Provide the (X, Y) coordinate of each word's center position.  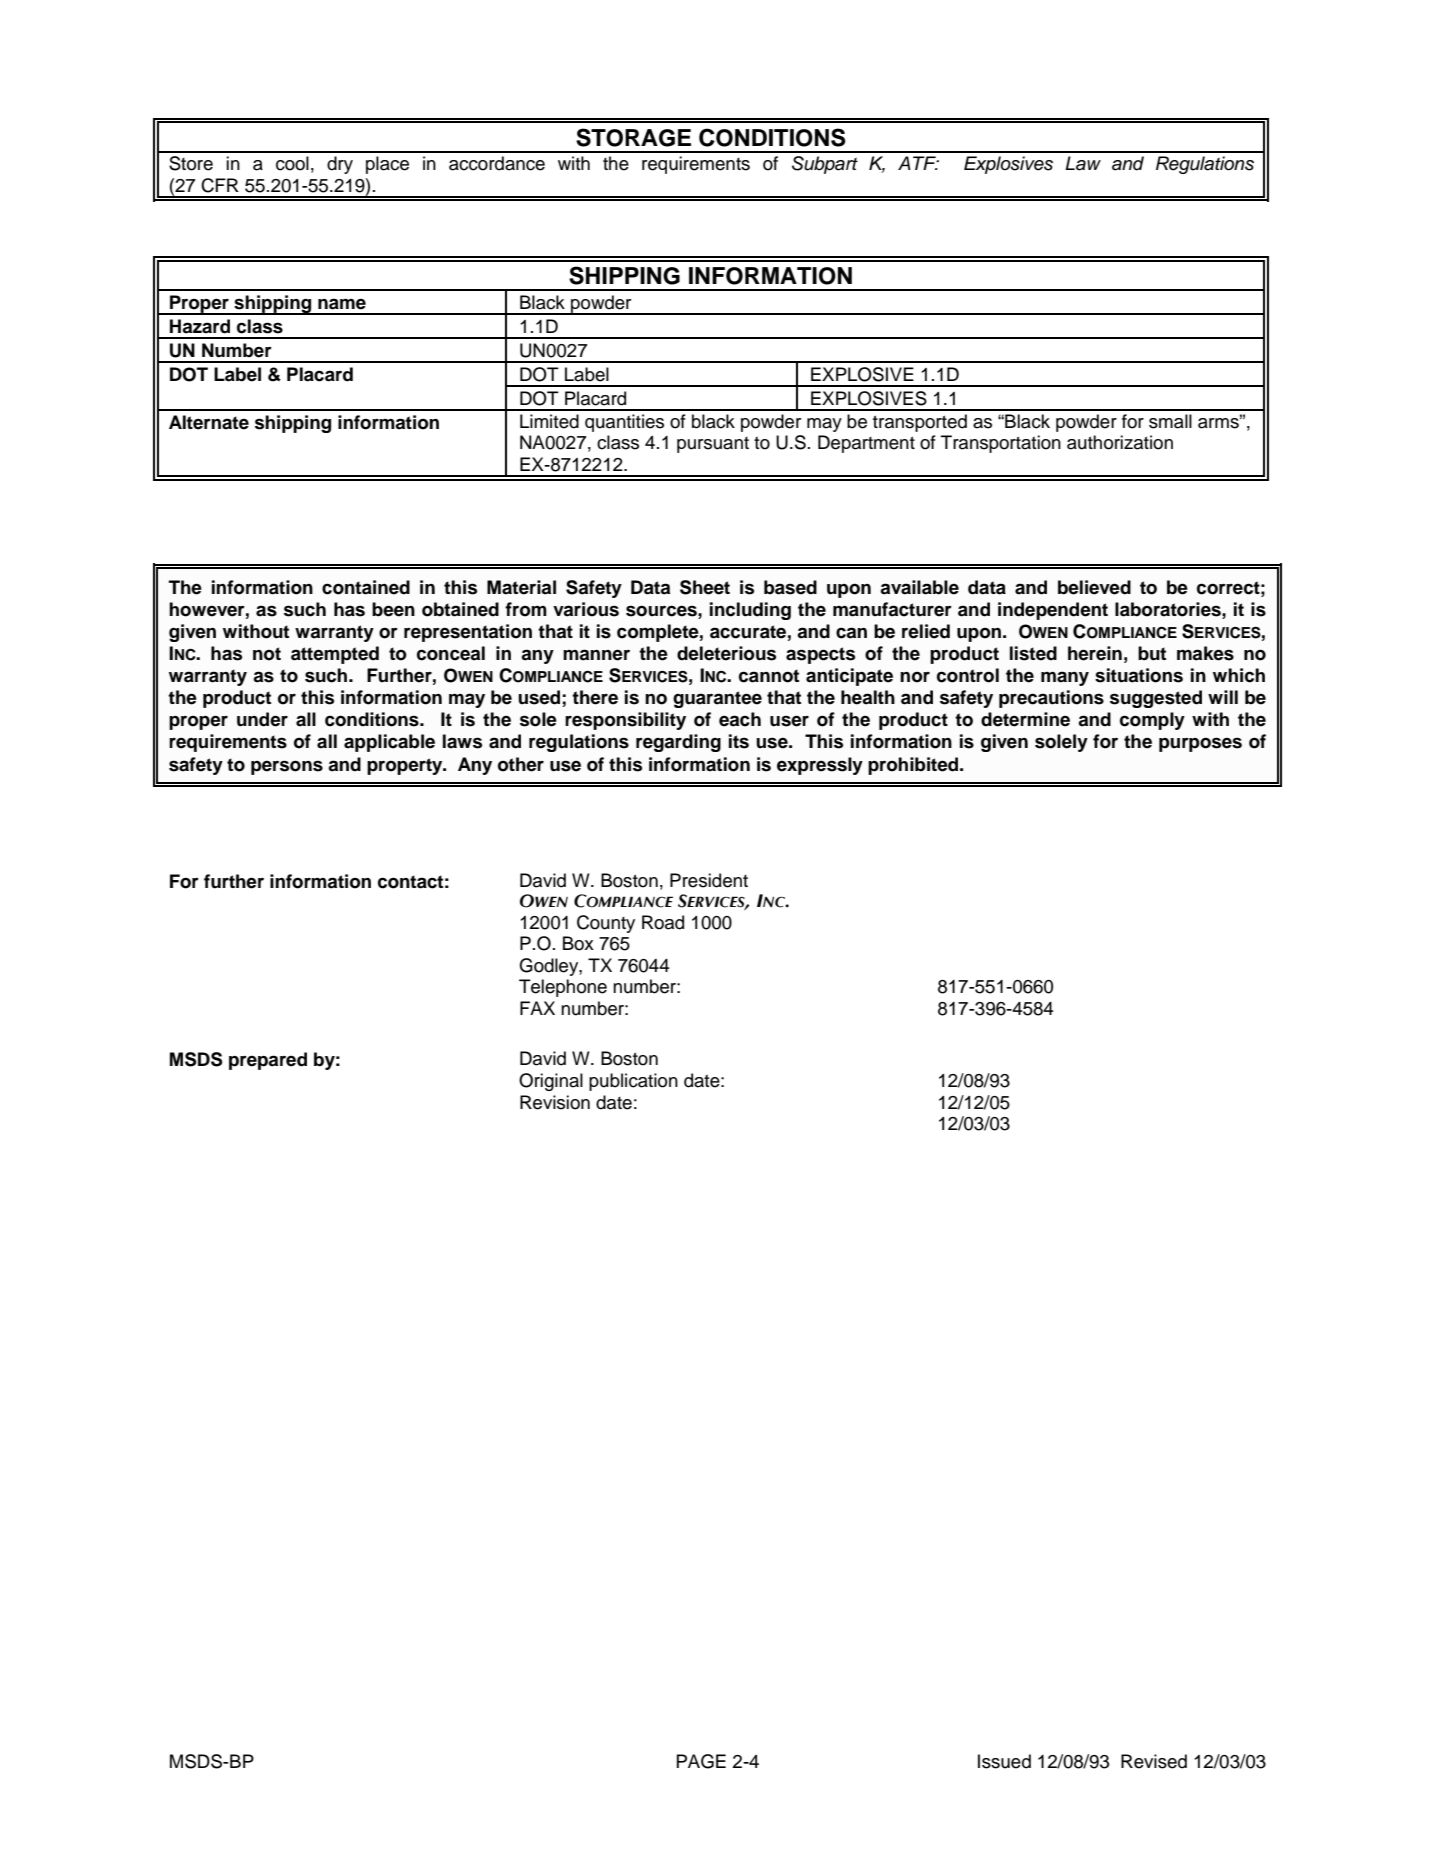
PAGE (701, 1761)
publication (633, 1082)
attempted (335, 655)
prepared (268, 1061)
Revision (555, 1102)
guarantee (717, 699)
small (1170, 421)
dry (340, 165)
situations (1139, 675)
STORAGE (633, 137)
